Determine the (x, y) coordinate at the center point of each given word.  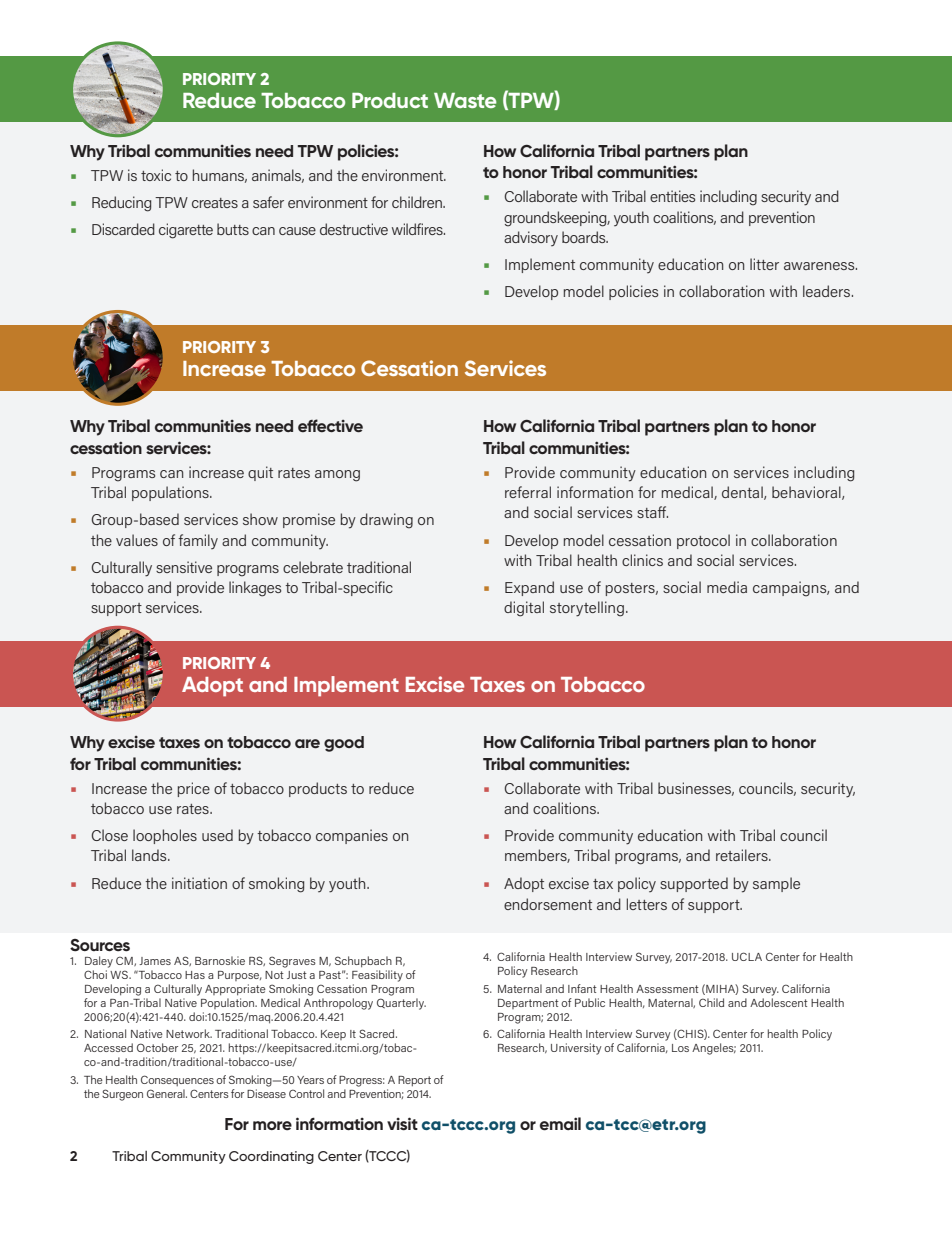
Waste (465, 100)
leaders (828, 291)
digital (524, 609)
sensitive (184, 567)
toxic (156, 175)
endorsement (548, 904)
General (167, 1093)
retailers (743, 855)
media (727, 587)
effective (330, 426)
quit (260, 473)
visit (402, 1124)
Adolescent (779, 1001)
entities (672, 196)
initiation (199, 883)
